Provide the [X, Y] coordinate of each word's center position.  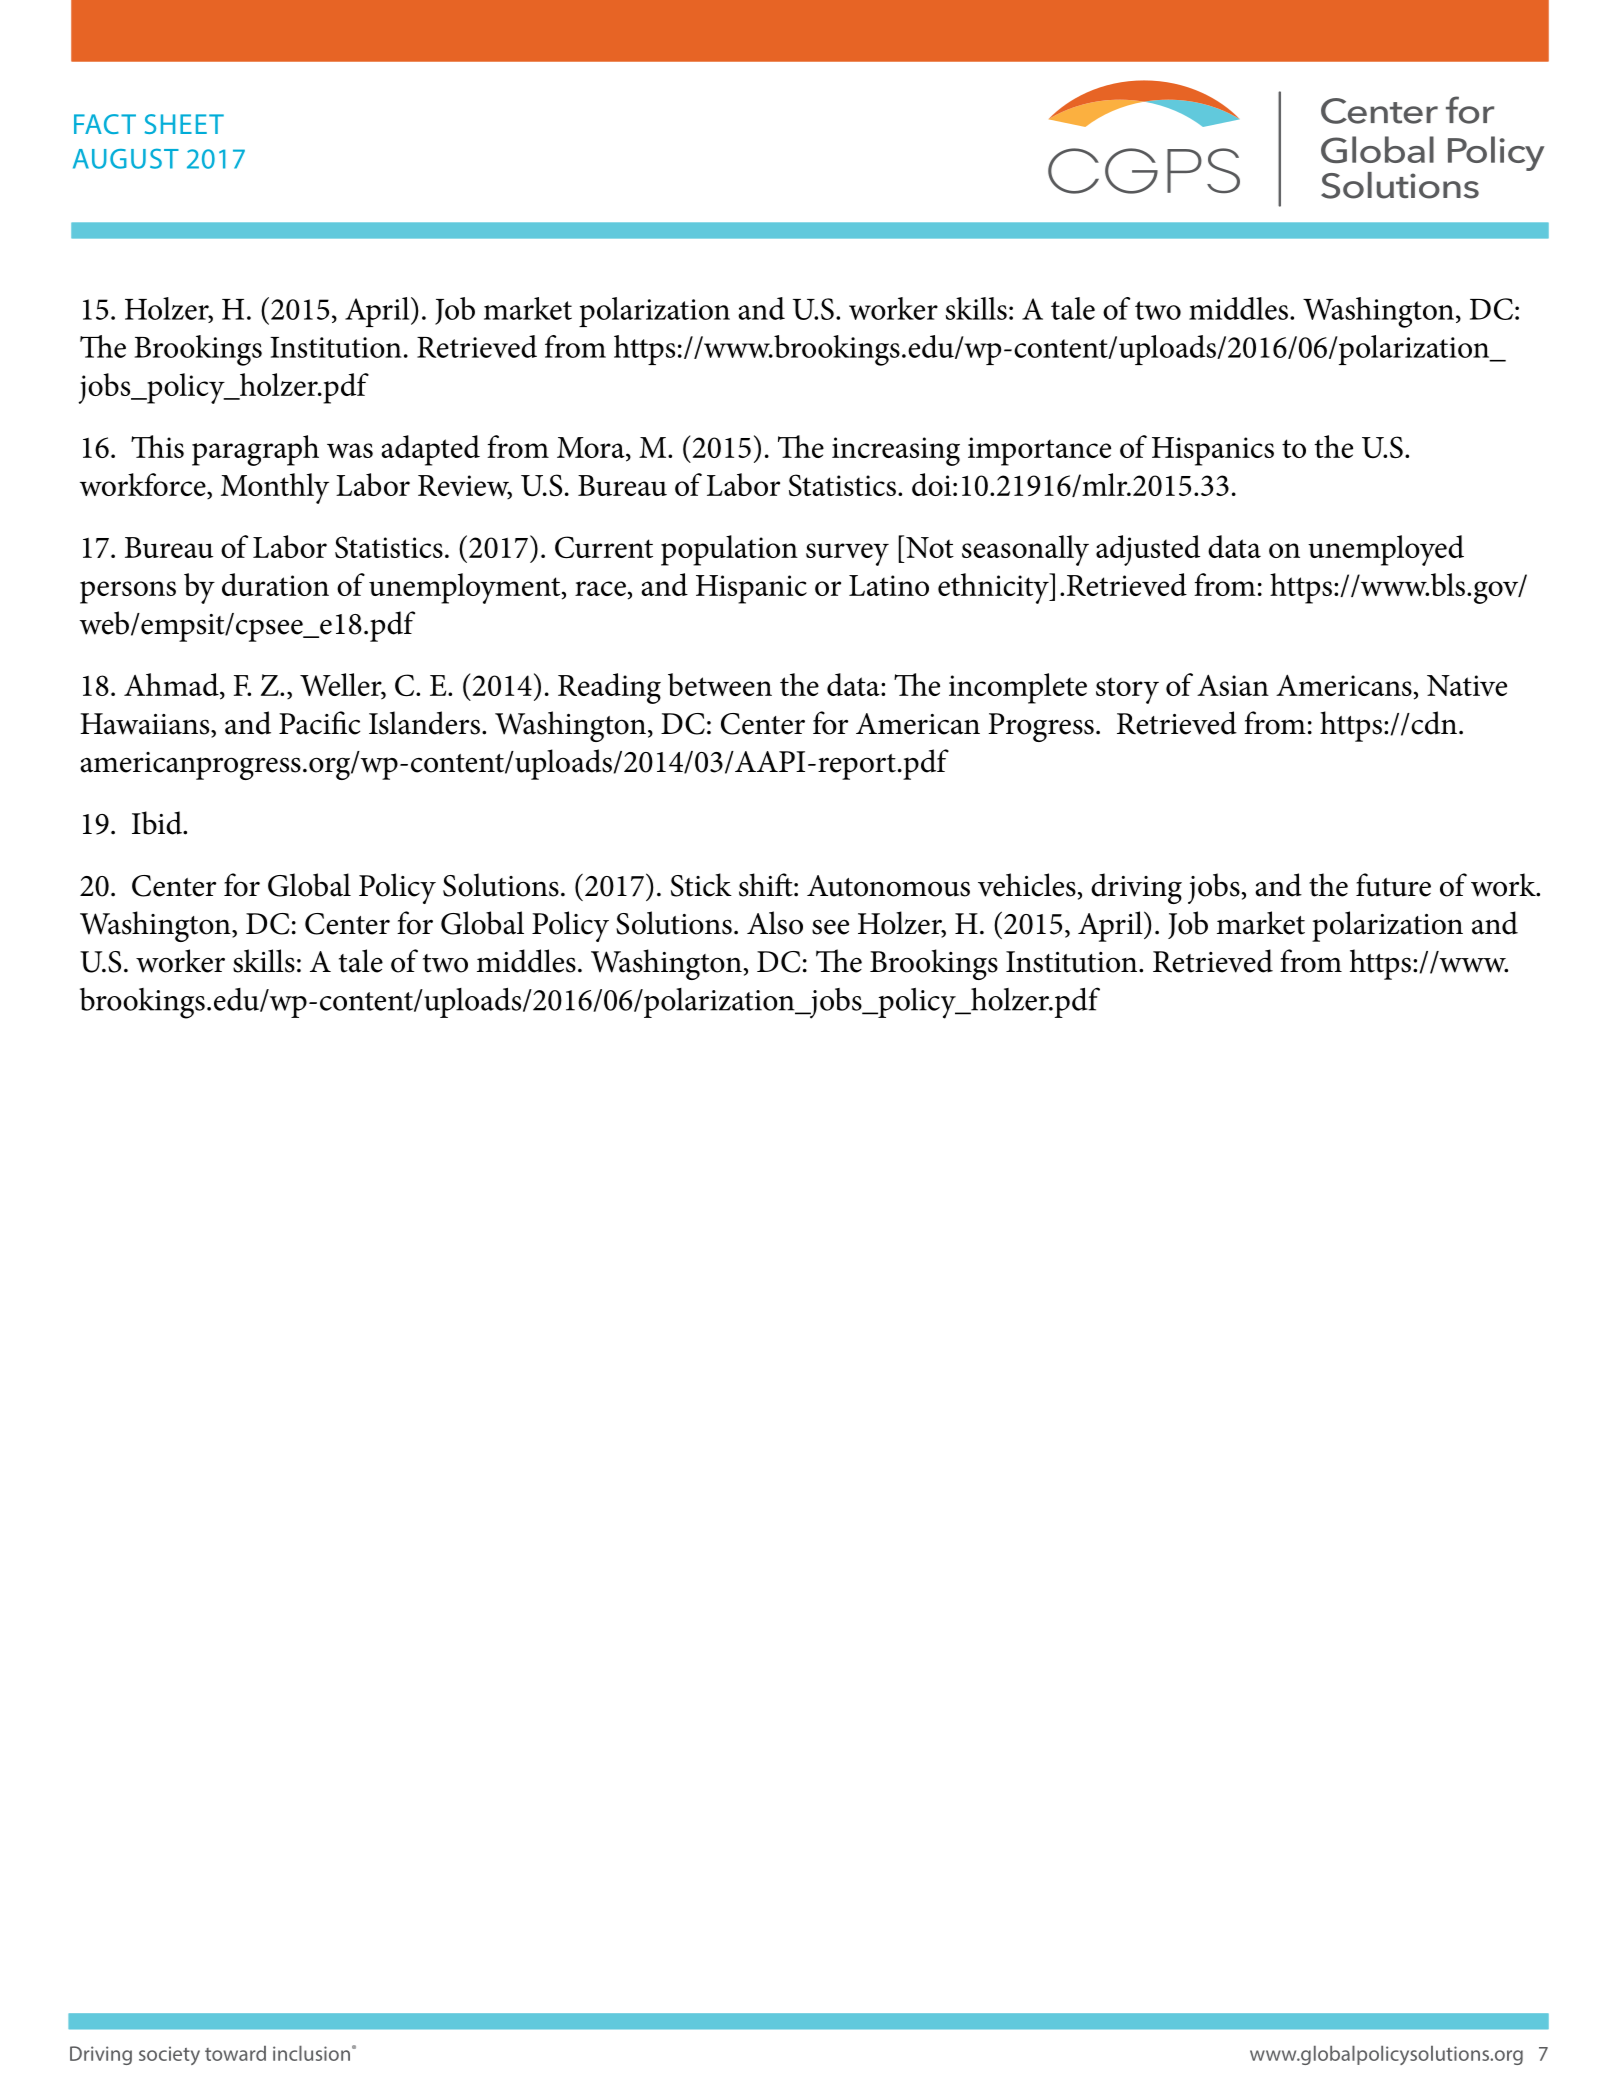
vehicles [1027, 885]
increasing [896, 451]
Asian [1233, 685]
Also [775, 923]
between [720, 684]
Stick [701, 885]
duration [275, 584]
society [169, 2055]
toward [235, 2053]
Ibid [158, 823]
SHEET [184, 124]
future [1393, 885]
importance [1039, 451]
